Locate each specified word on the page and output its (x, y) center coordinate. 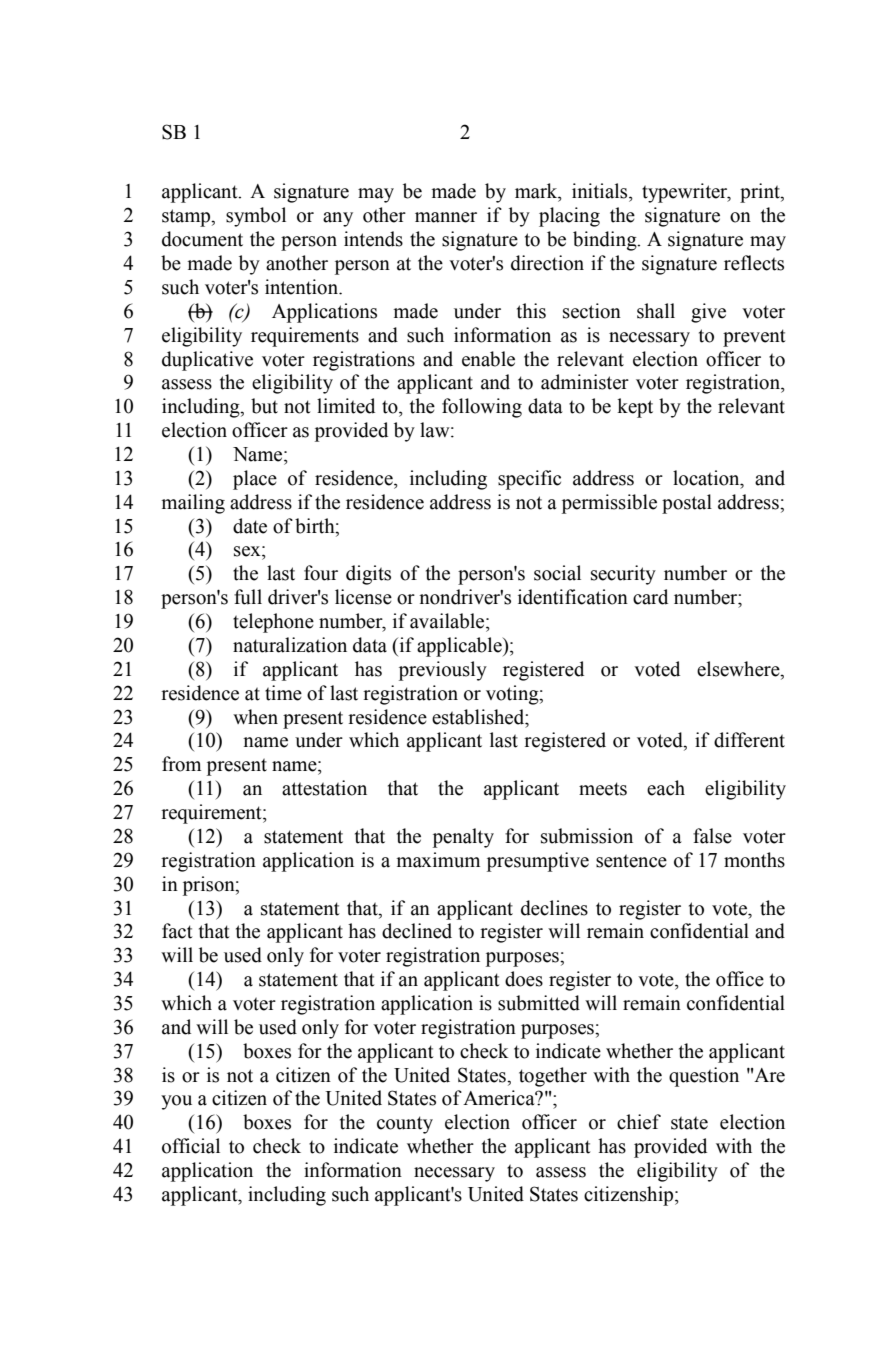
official (191, 1146)
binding (606, 241)
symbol (256, 217)
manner (446, 217)
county (405, 1125)
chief (639, 1122)
